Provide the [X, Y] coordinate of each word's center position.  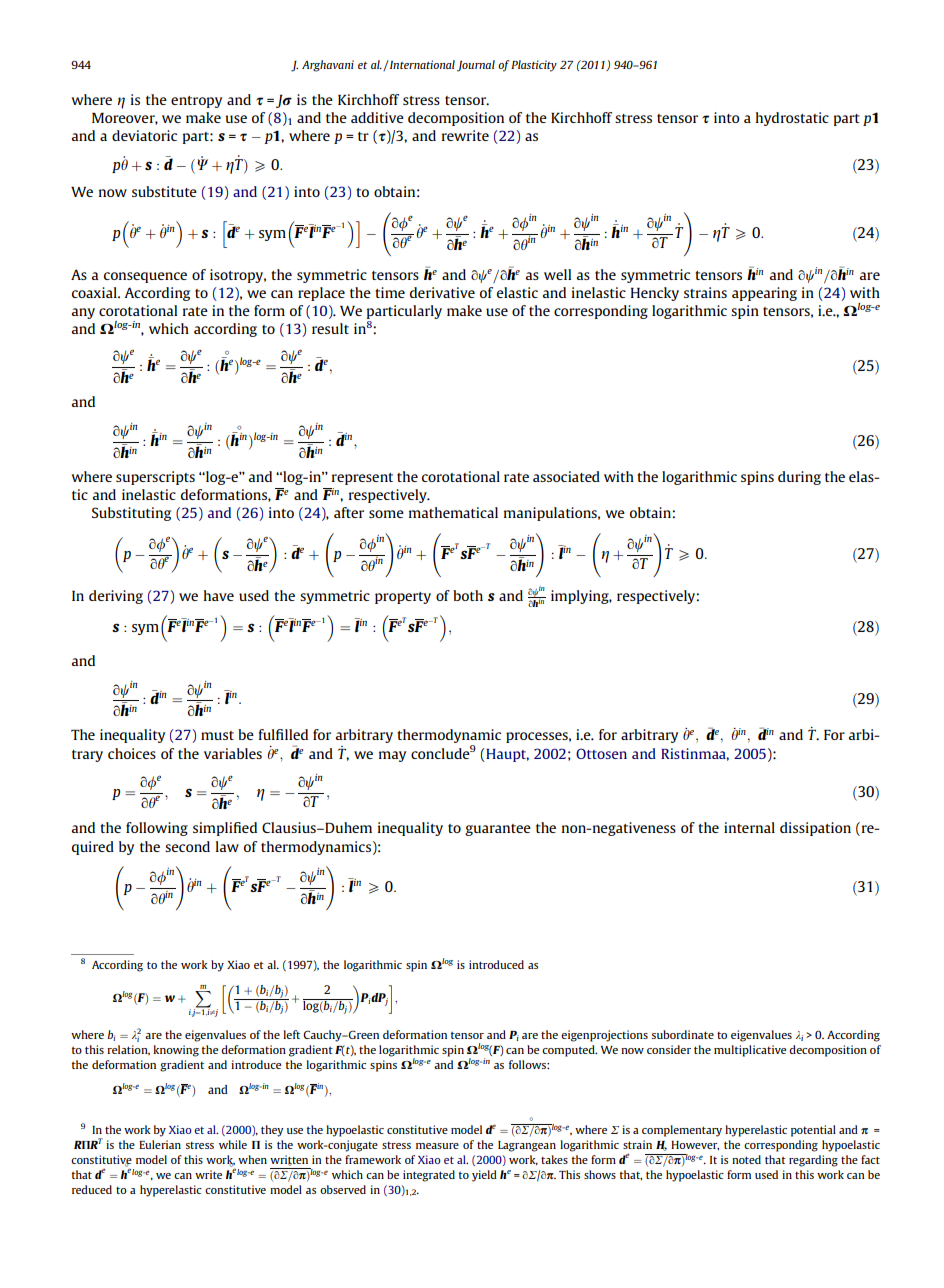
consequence [145, 277]
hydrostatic [792, 119]
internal [749, 827]
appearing [764, 294]
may [392, 756]
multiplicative [750, 1051]
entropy [196, 102]
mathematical [453, 512]
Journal [476, 66]
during [799, 478]
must [217, 735]
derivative [442, 292]
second [187, 846]
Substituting [131, 514]
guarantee [498, 830]
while [233, 1144]
